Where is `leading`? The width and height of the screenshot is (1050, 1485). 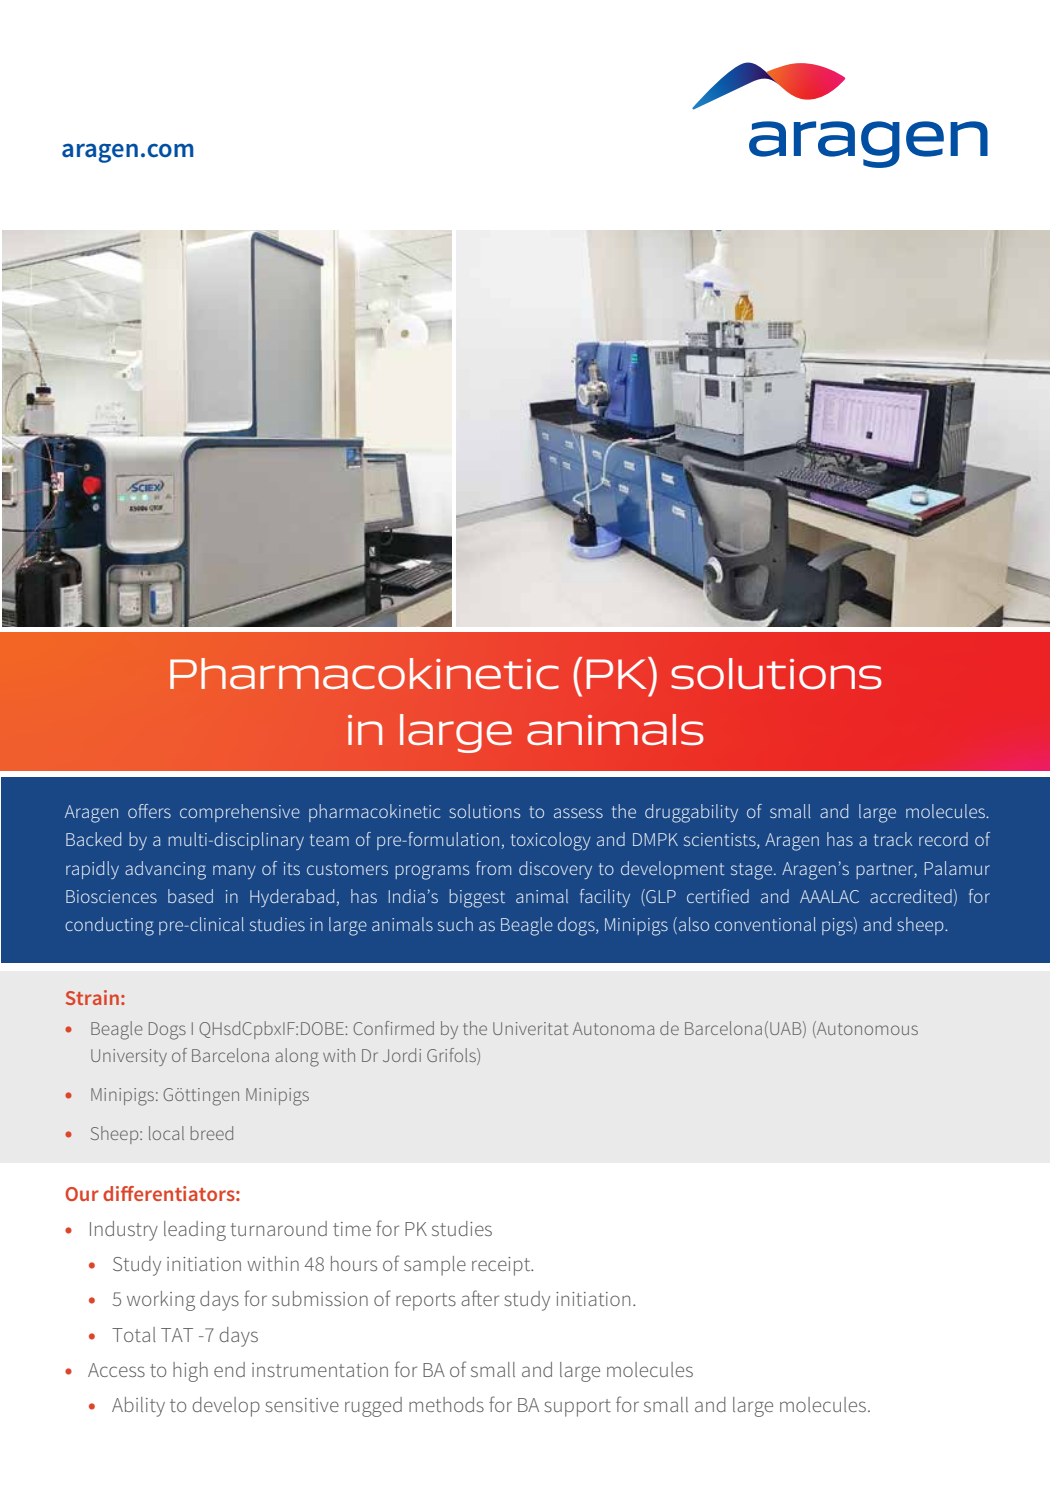
leading is located at coordinates (195, 1231).
